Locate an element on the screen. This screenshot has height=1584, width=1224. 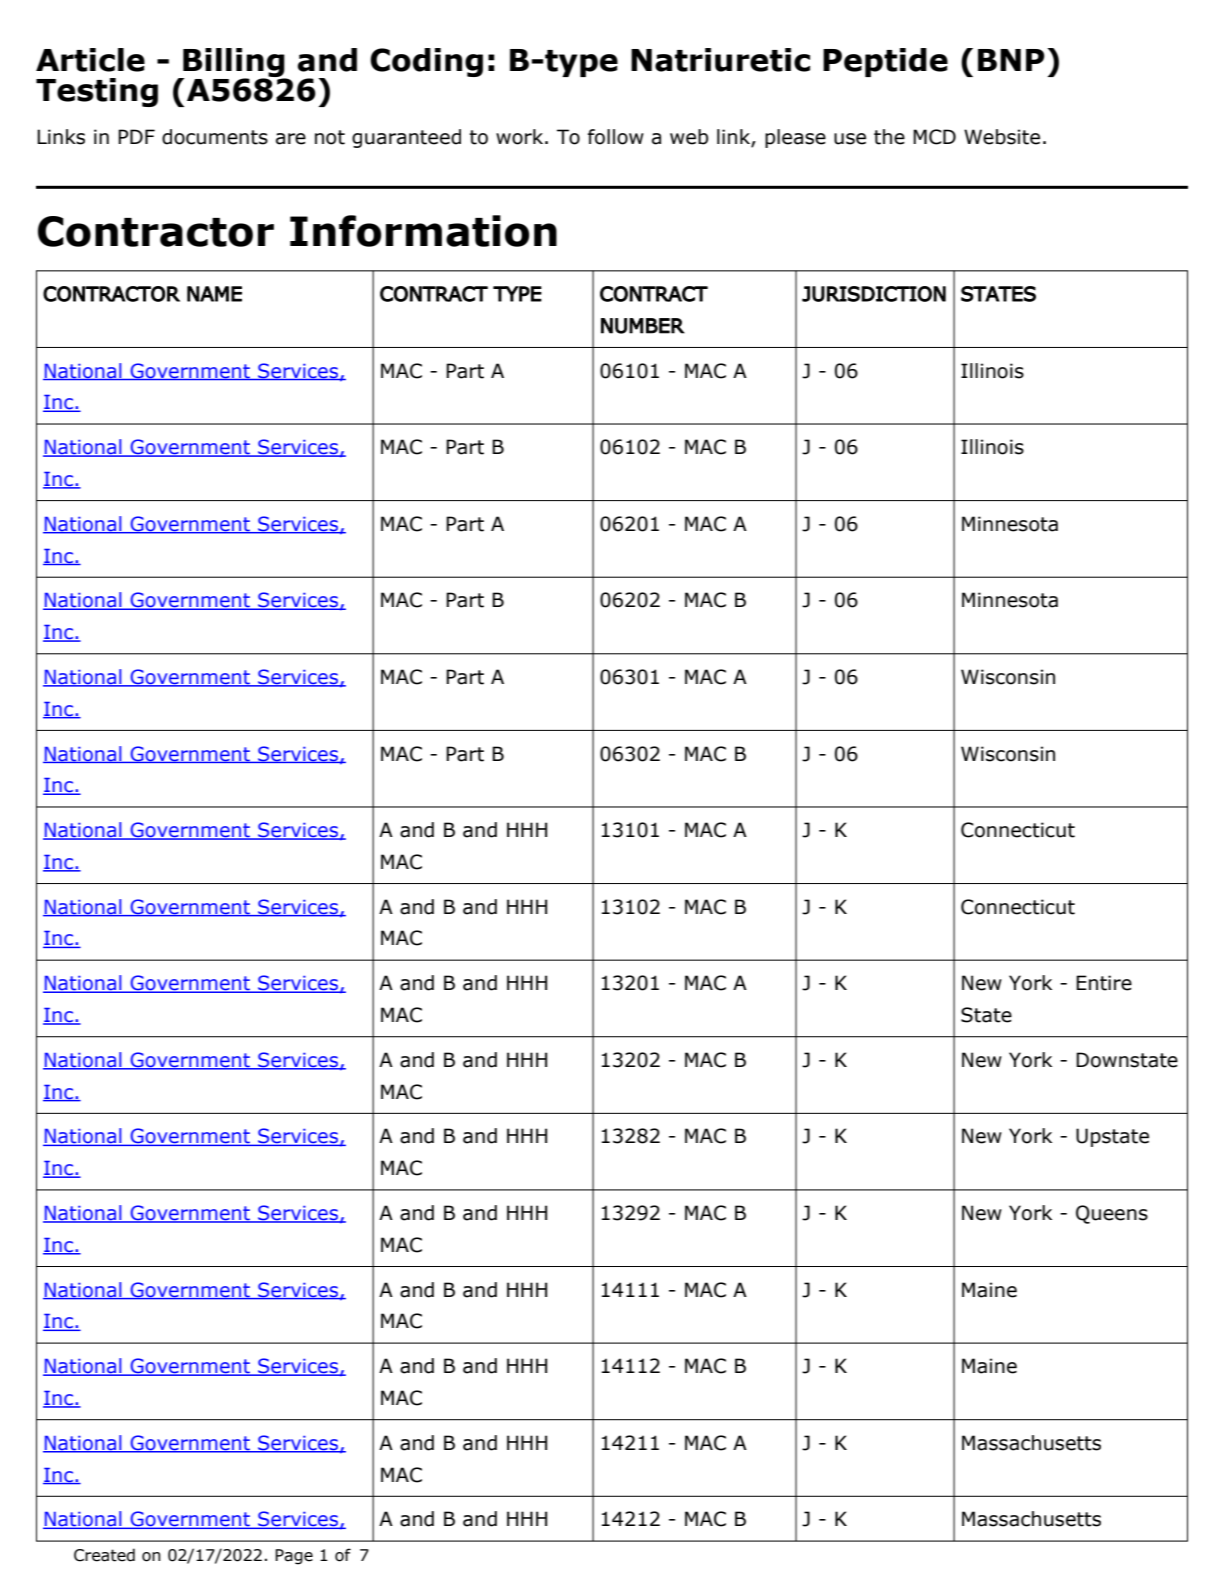
Page is located at coordinates (294, 1557).
